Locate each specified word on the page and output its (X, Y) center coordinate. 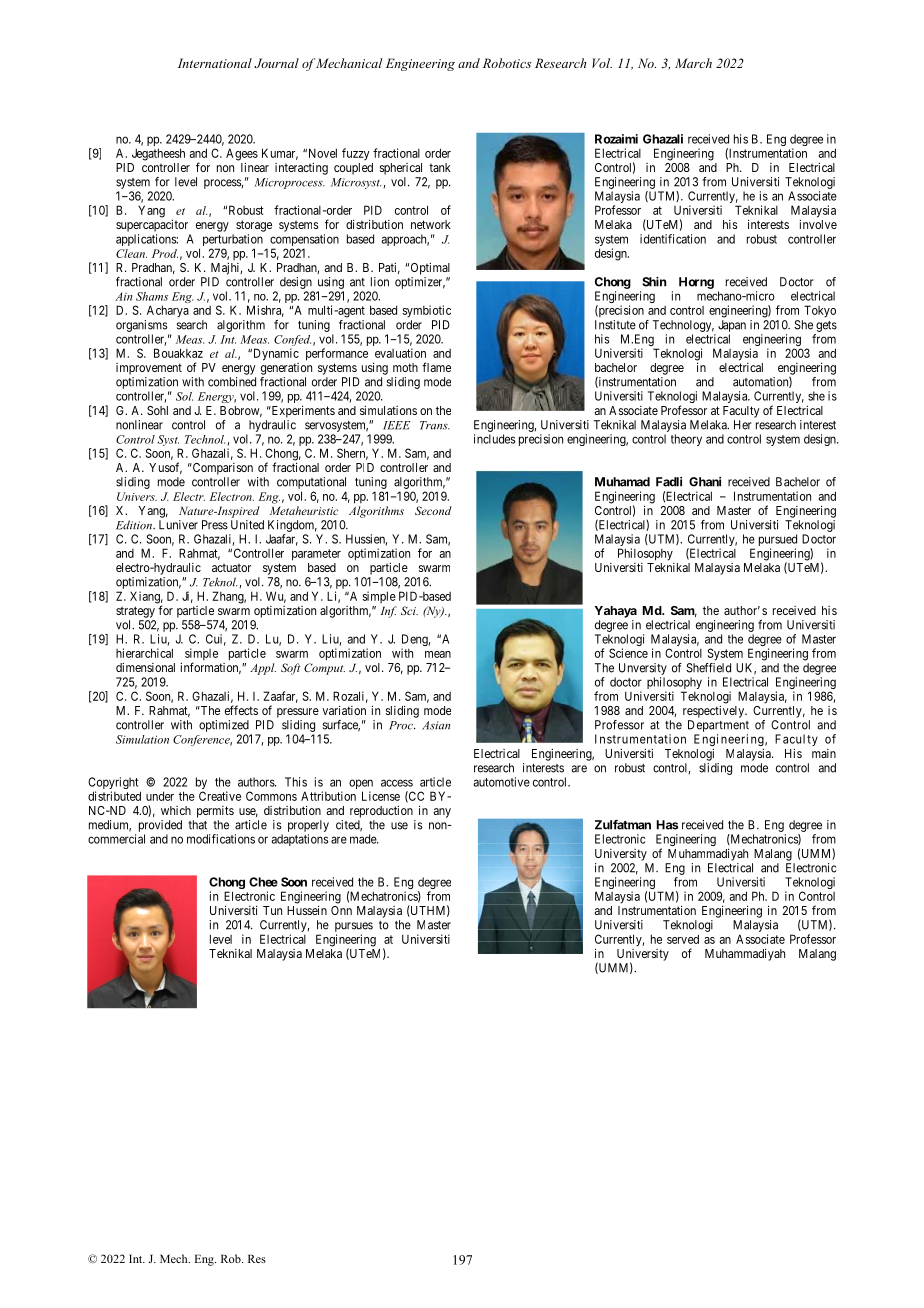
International (215, 63)
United (247, 525)
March (693, 63)
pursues (354, 928)
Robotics (507, 63)
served (683, 939)
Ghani (705, 482)
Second (433, 510)
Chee (263, 882)
